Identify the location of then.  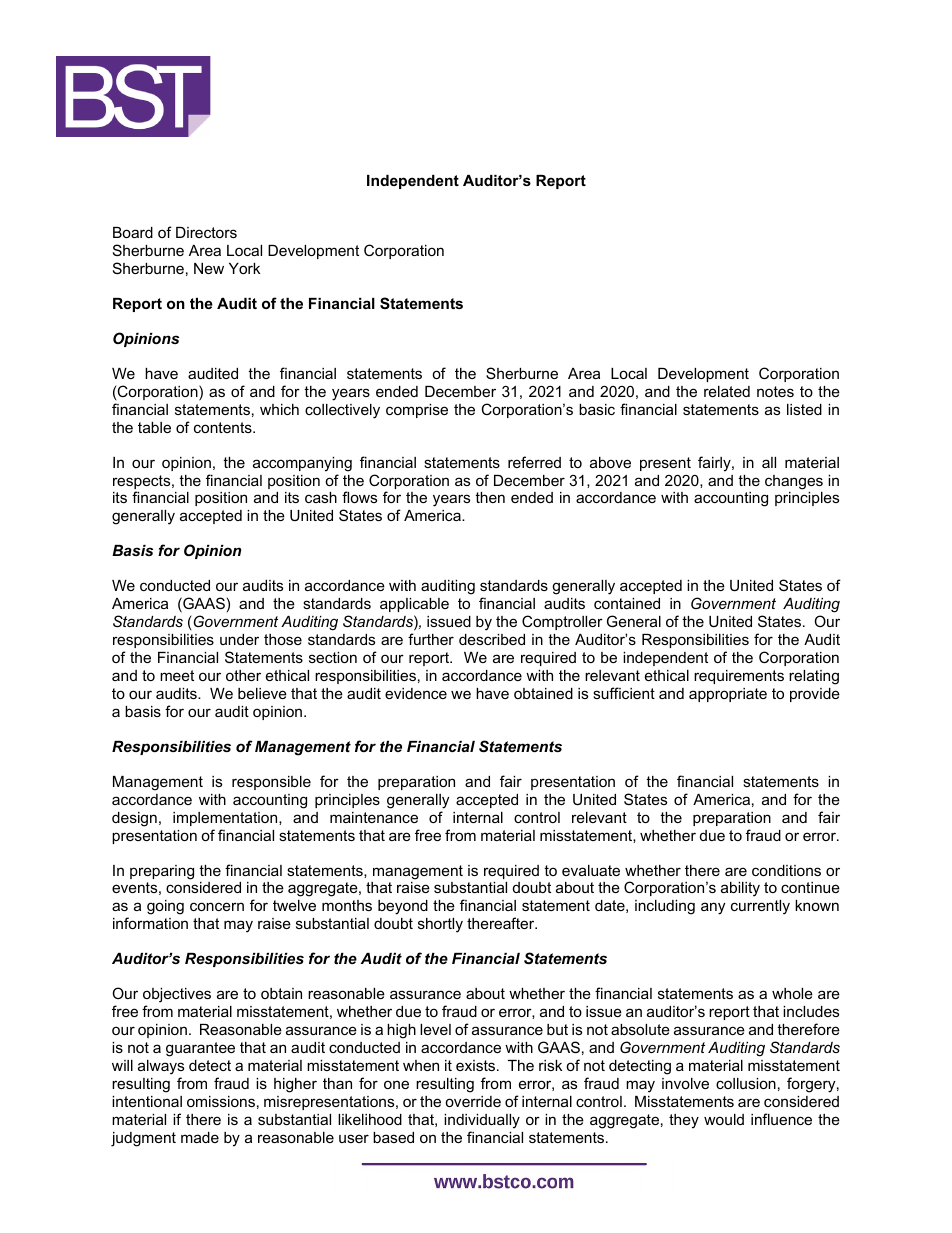
(490, 497).
